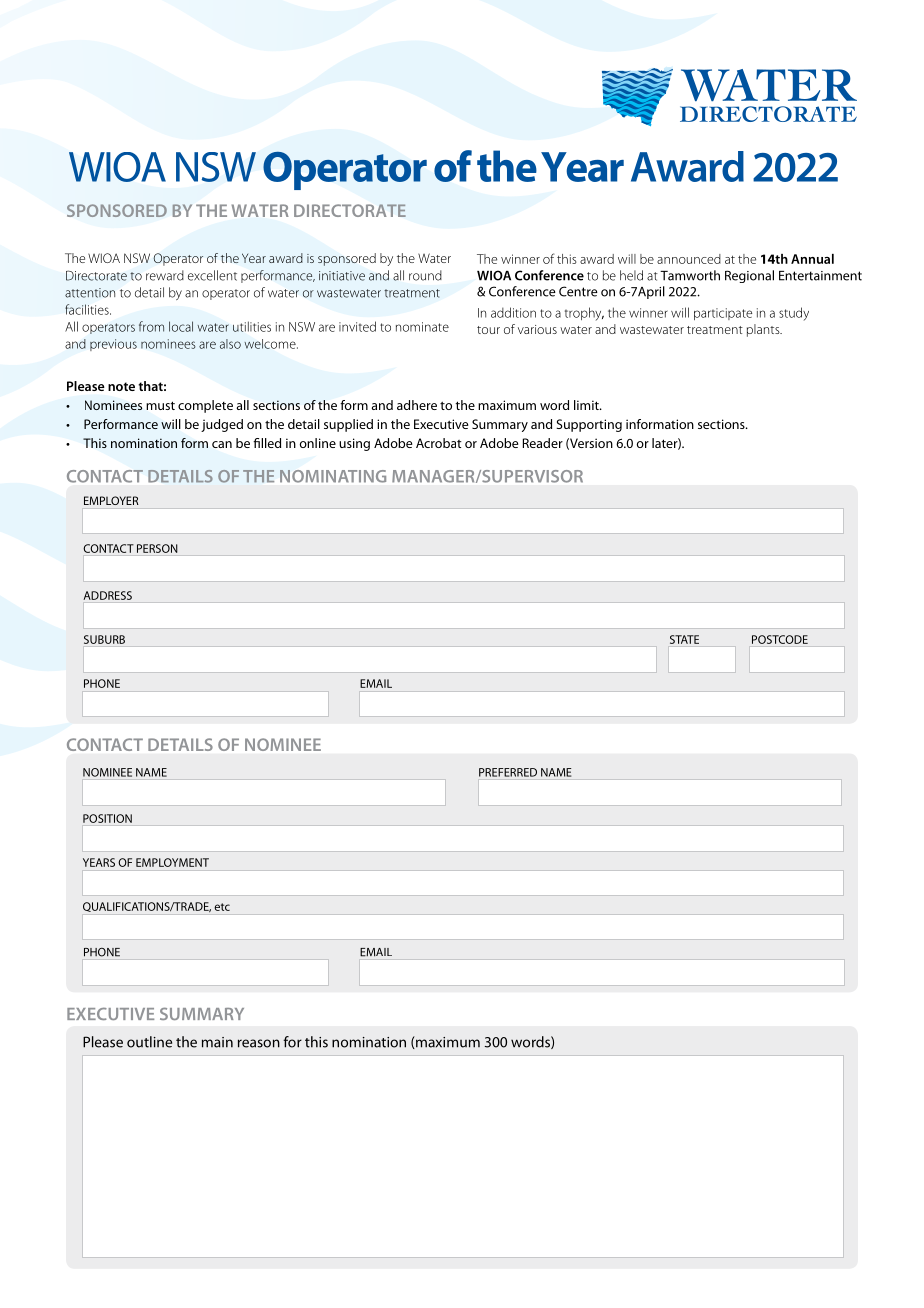  What do you see at coordinates (425, 275) in the screenshot?
I see `round` at bounding box center [425, 275].
